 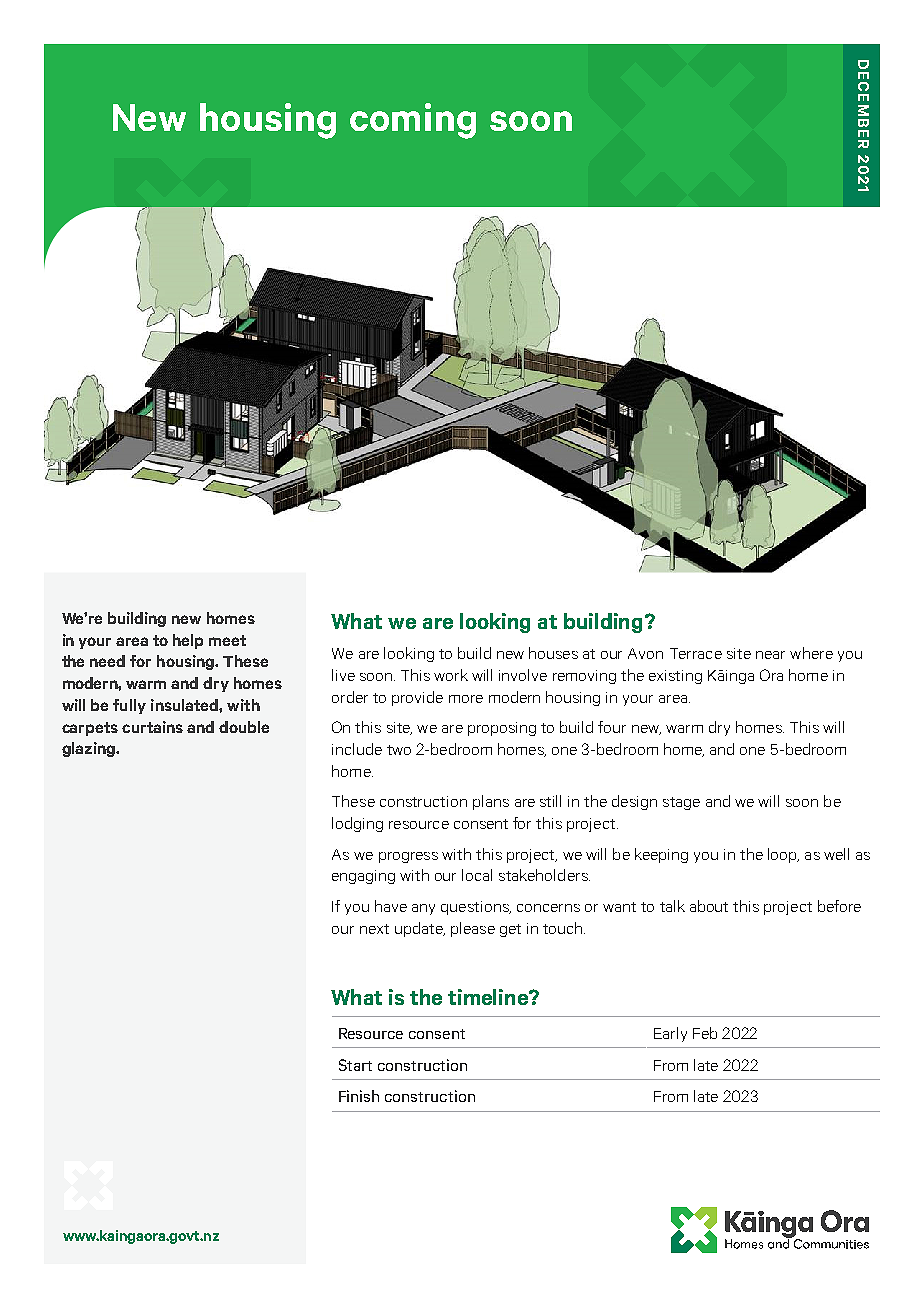 I want to click on where, so click(x=811, y=653).
